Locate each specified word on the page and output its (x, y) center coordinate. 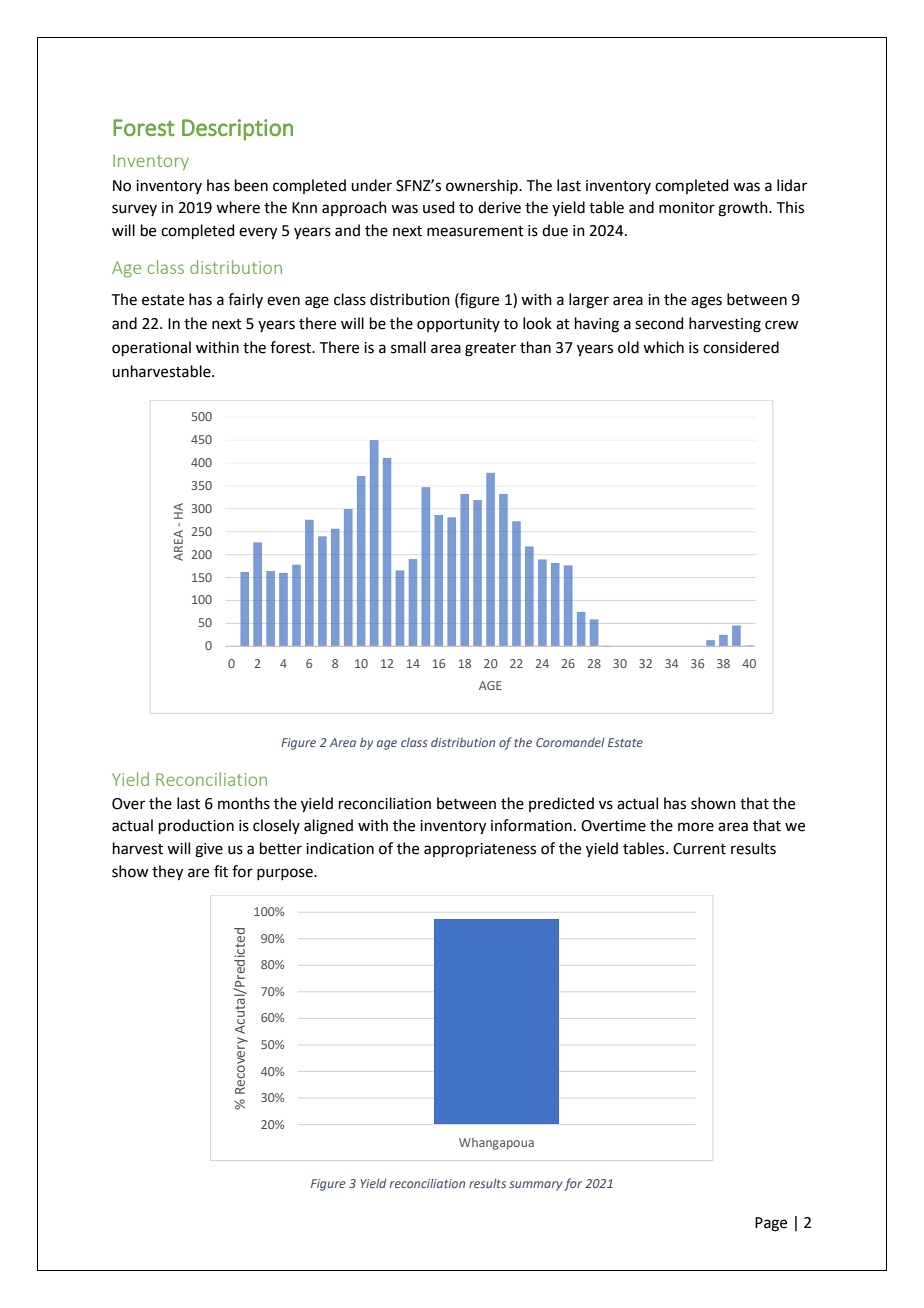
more (696, 827)
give (209, 850)
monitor (687, 208)
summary (535, 1186)
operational (151, 348)
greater (490, 350)
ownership (483, 186)
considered (741, 347)
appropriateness (480, 850)
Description (237, 130)
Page (771, 1224)
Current (699, 849)
